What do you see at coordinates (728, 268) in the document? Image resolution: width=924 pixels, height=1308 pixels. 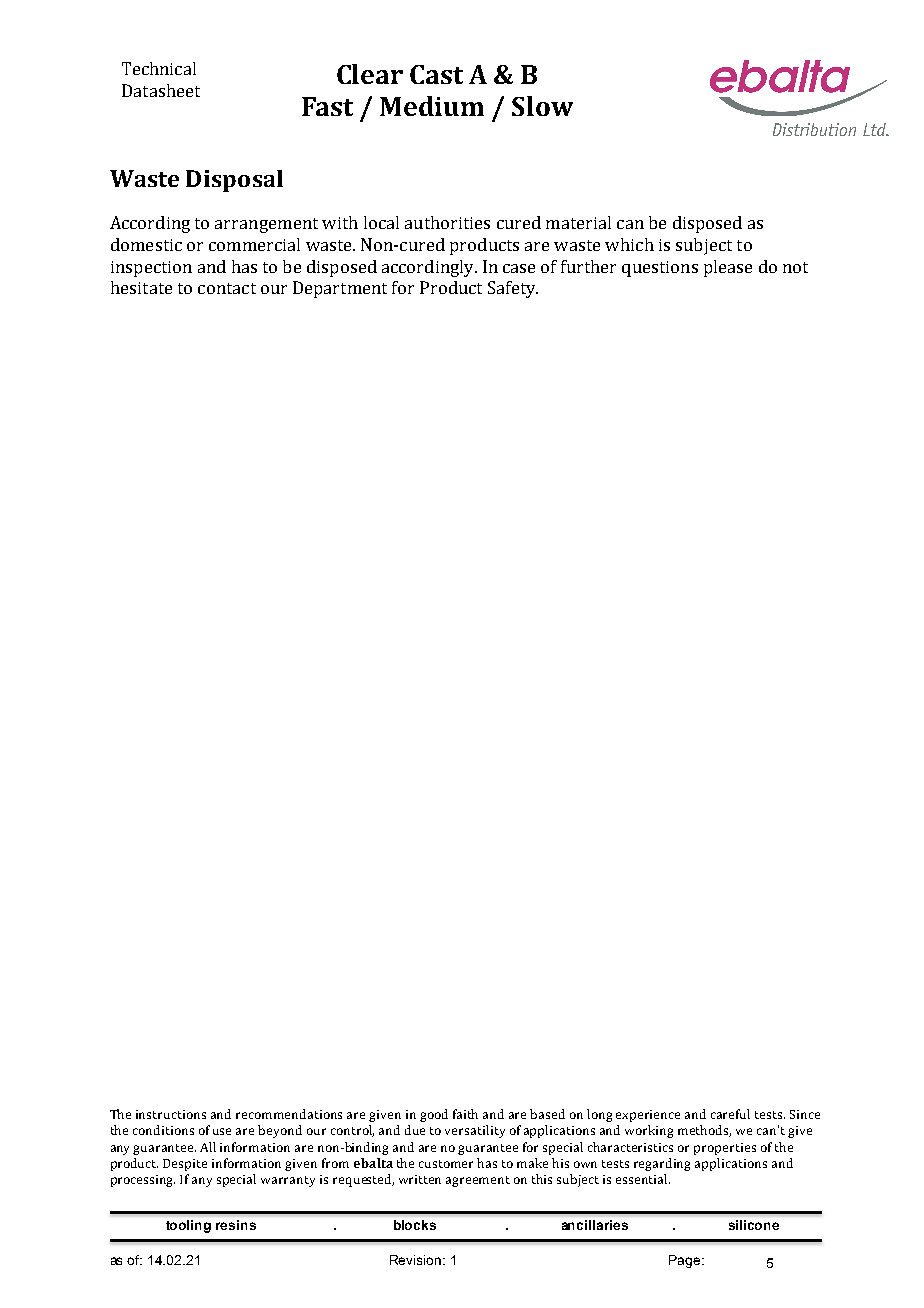 I see `please` at bounding box center [728, 268].
